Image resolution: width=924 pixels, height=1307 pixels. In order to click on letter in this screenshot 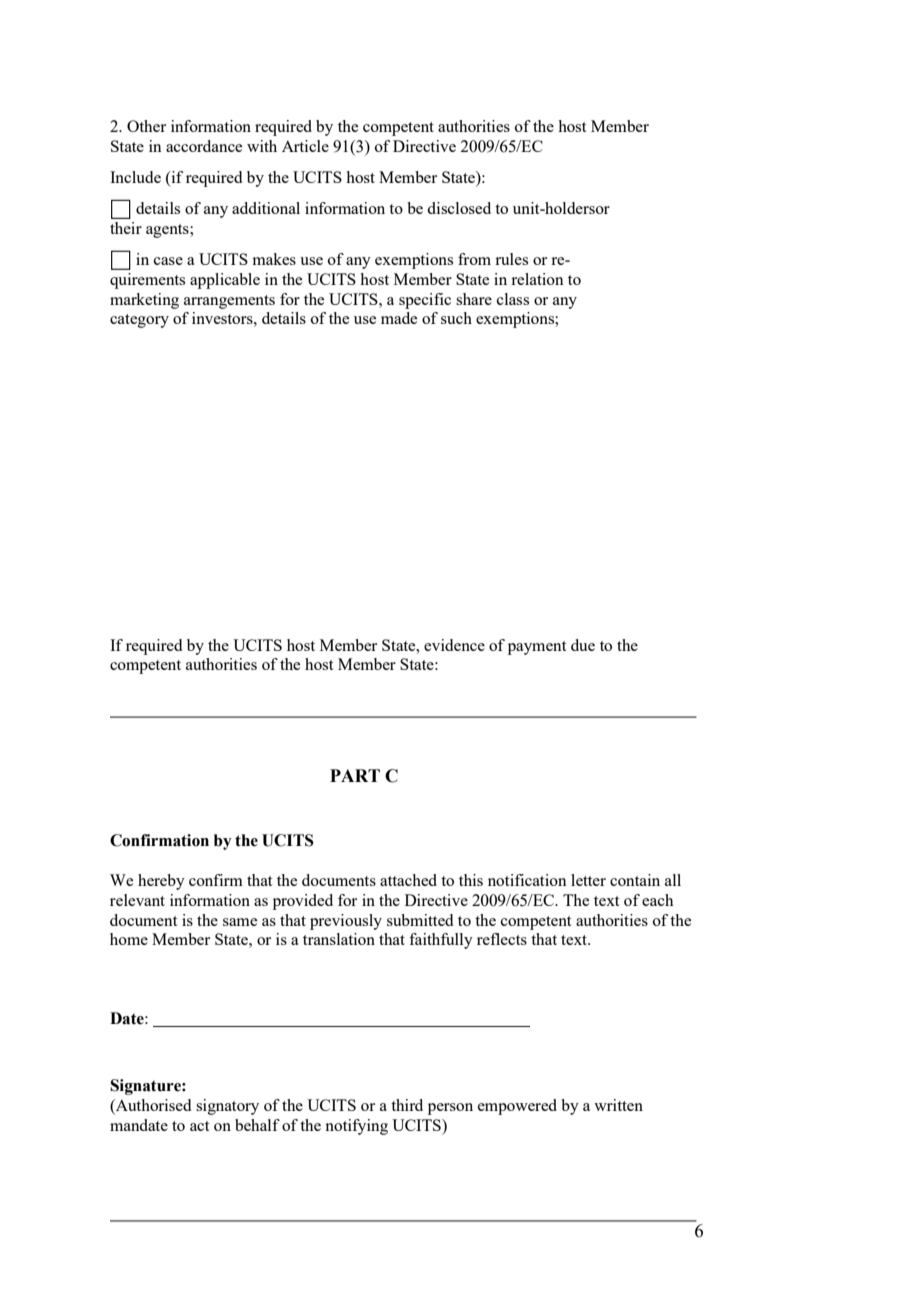, I will do `click(588, 880)`.
